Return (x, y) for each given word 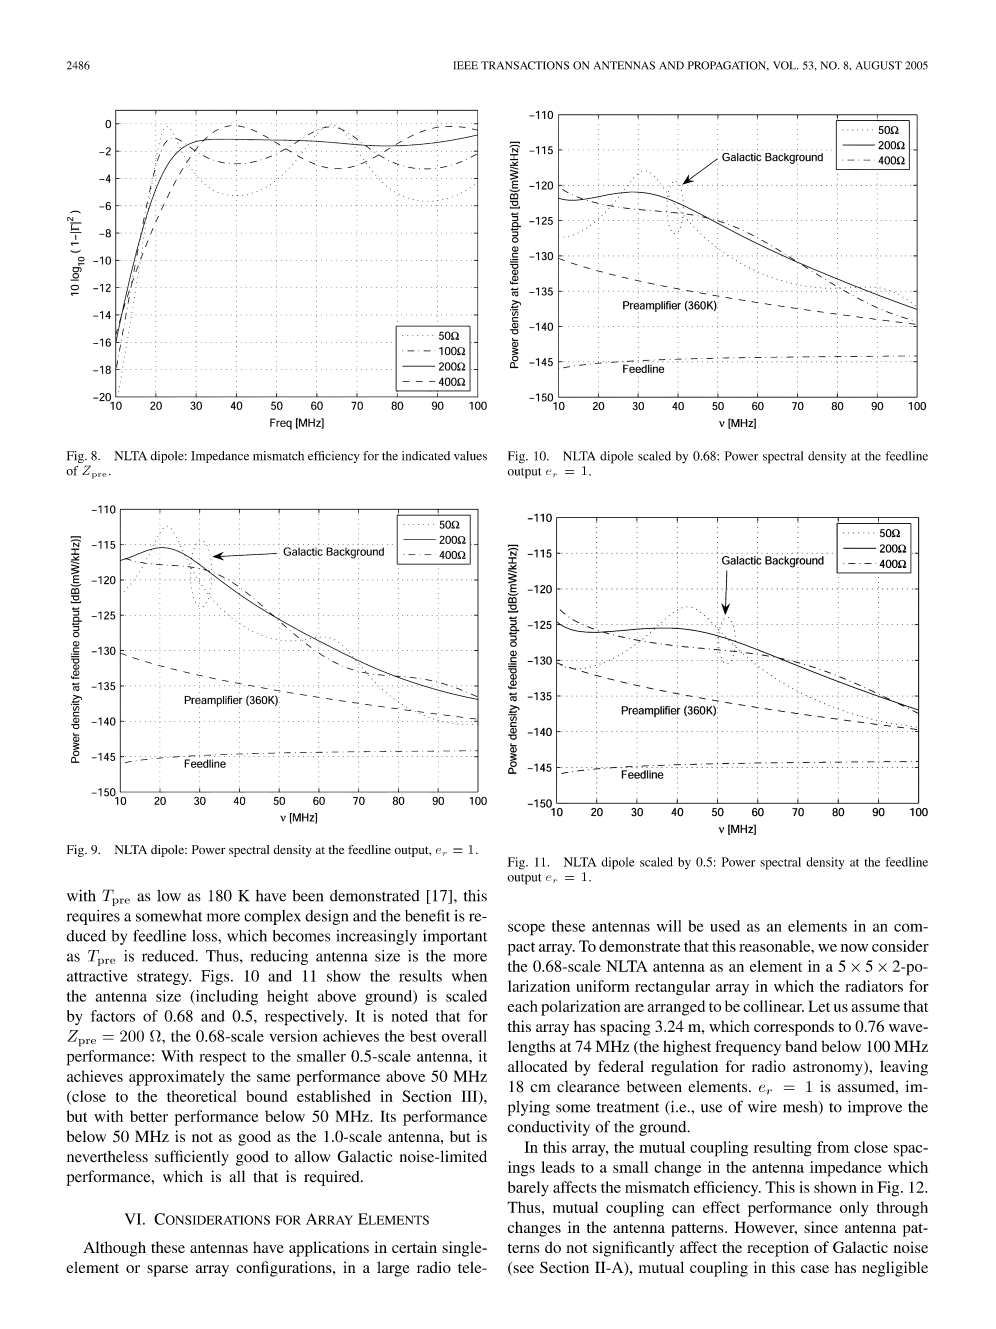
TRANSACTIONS (525, 65)
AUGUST (879, 65)
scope (526, 929)
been (308, 896)
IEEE (465, 65)
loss (205, 936)
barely (528, 1189)
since (821, 1227)
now (854, 948)
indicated (426, 456)
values (470, 456)
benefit (427, 915)
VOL (785, 65)
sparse (167, 1271)
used (725, 926)
